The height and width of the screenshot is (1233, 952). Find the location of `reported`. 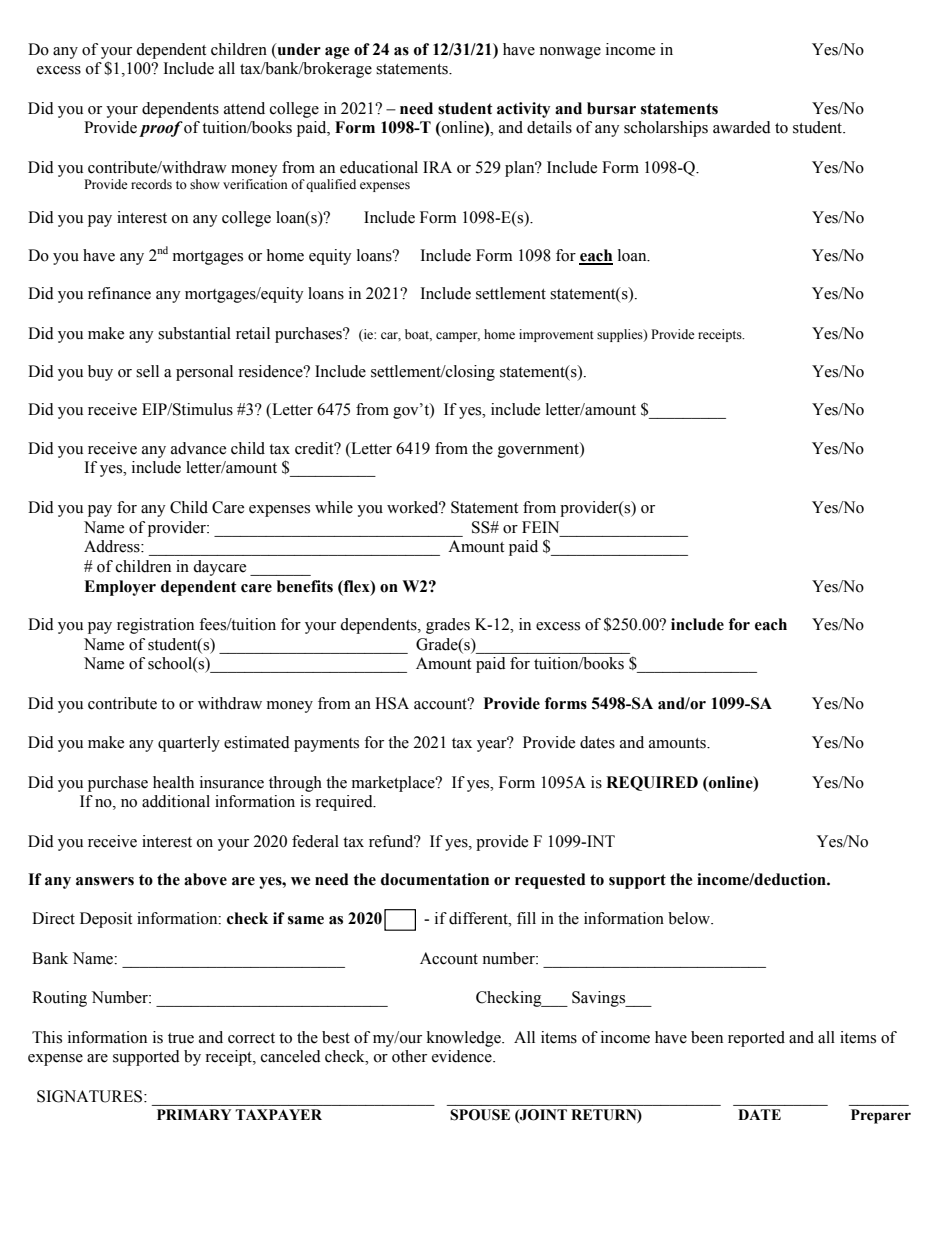

reported is located at coordinates (756, 1039).
